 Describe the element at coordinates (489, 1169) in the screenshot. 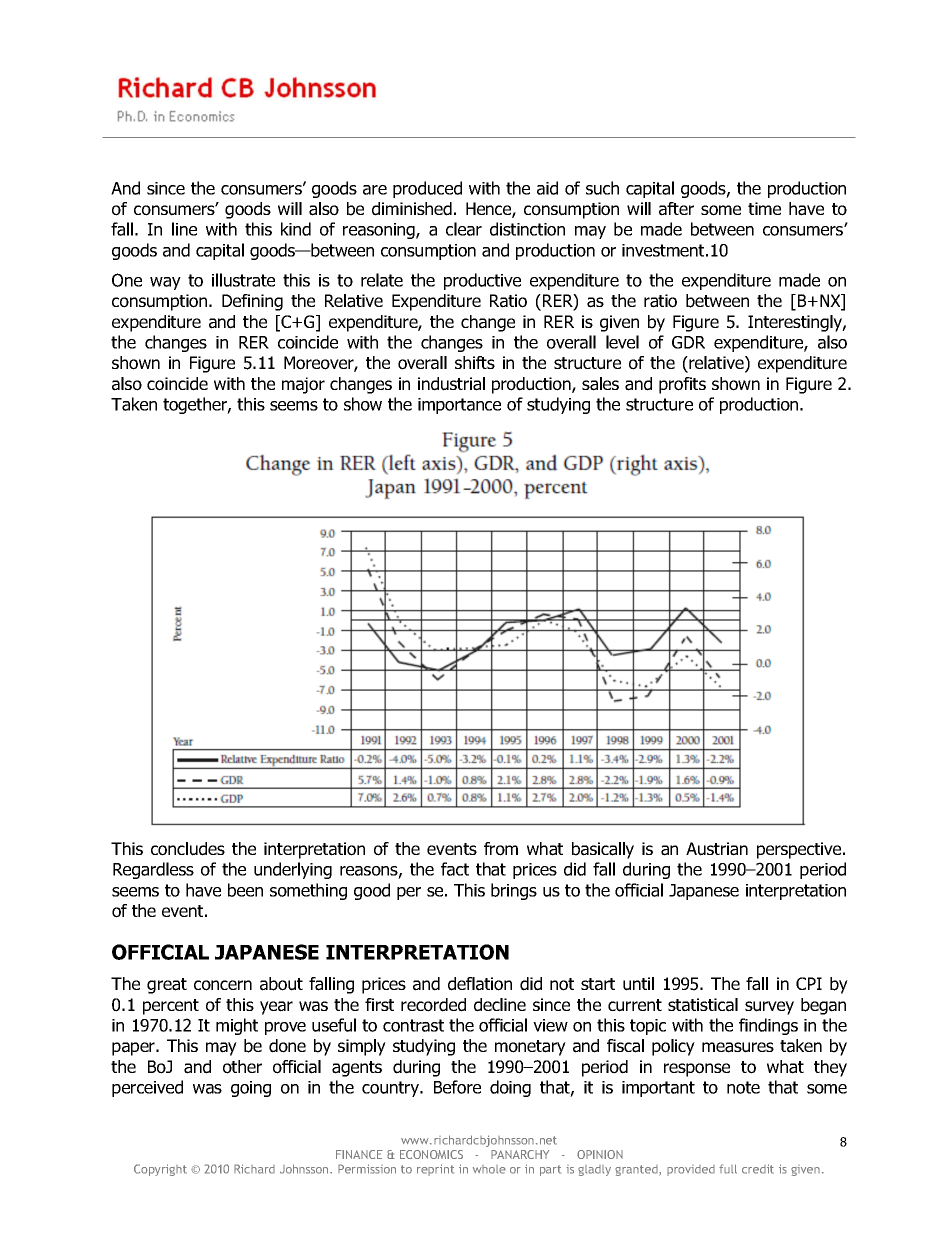

I see `whole` at that location.
